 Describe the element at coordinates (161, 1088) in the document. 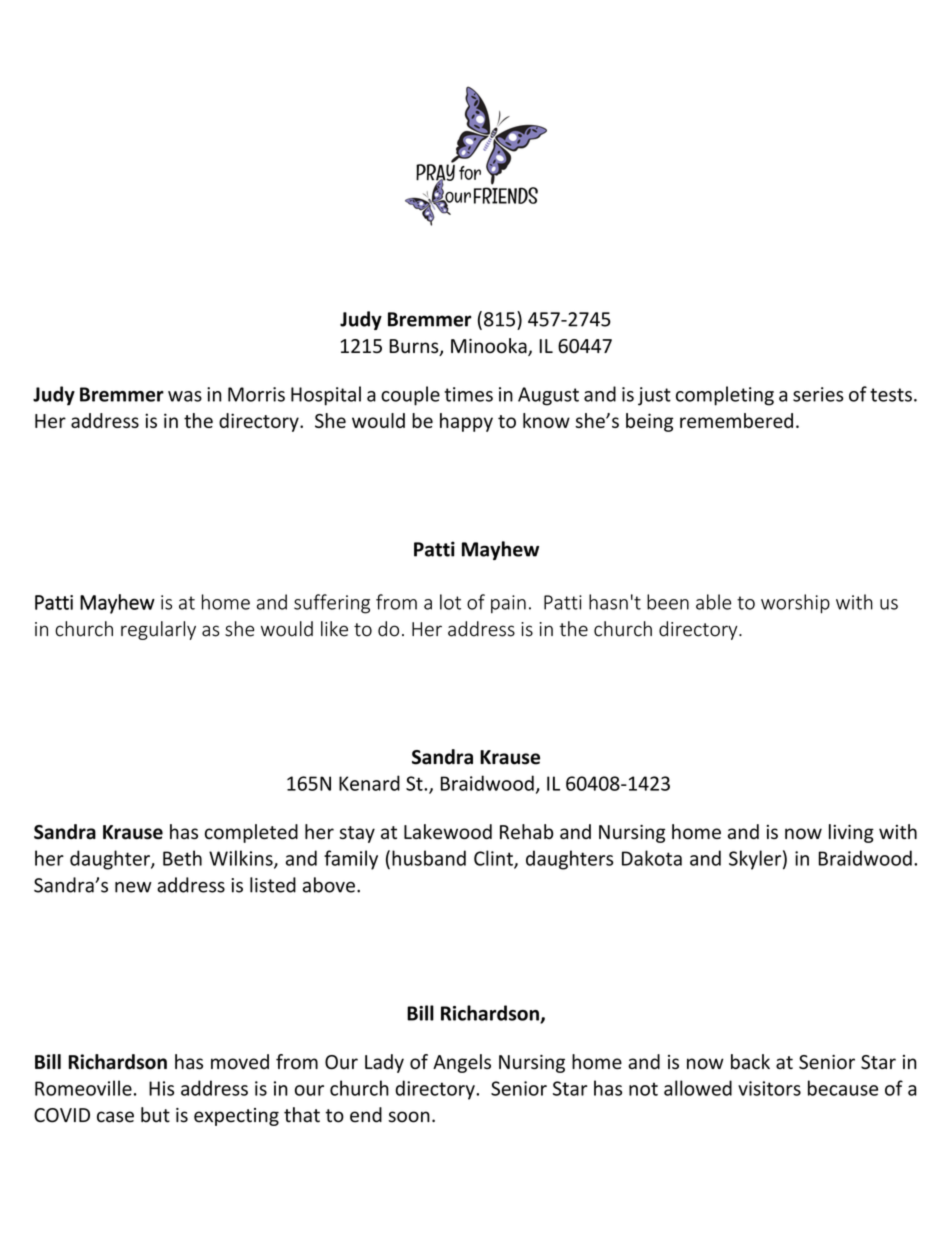

I see `His` at that location.
